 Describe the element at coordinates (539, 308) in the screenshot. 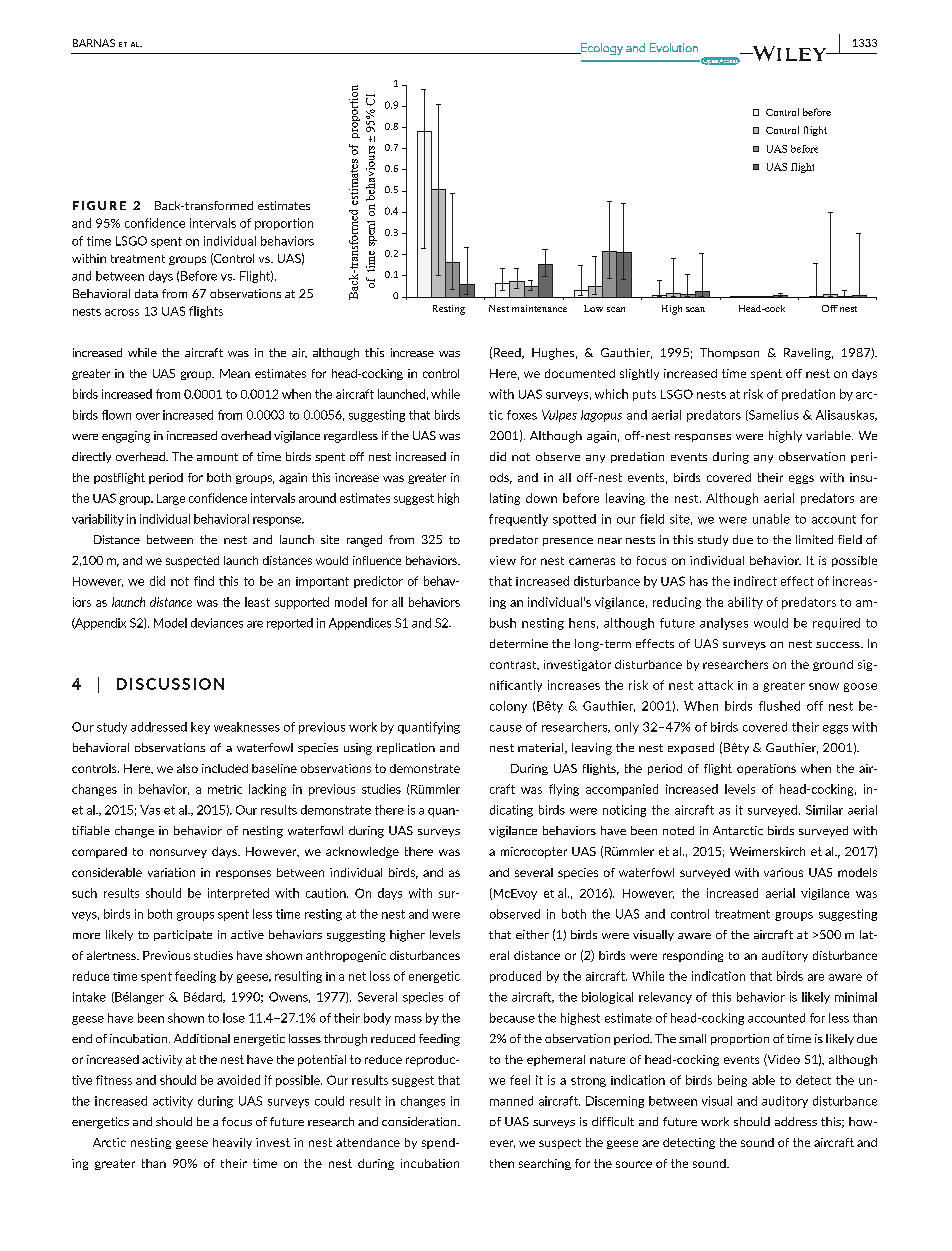

I see `maintenance` at that location.
